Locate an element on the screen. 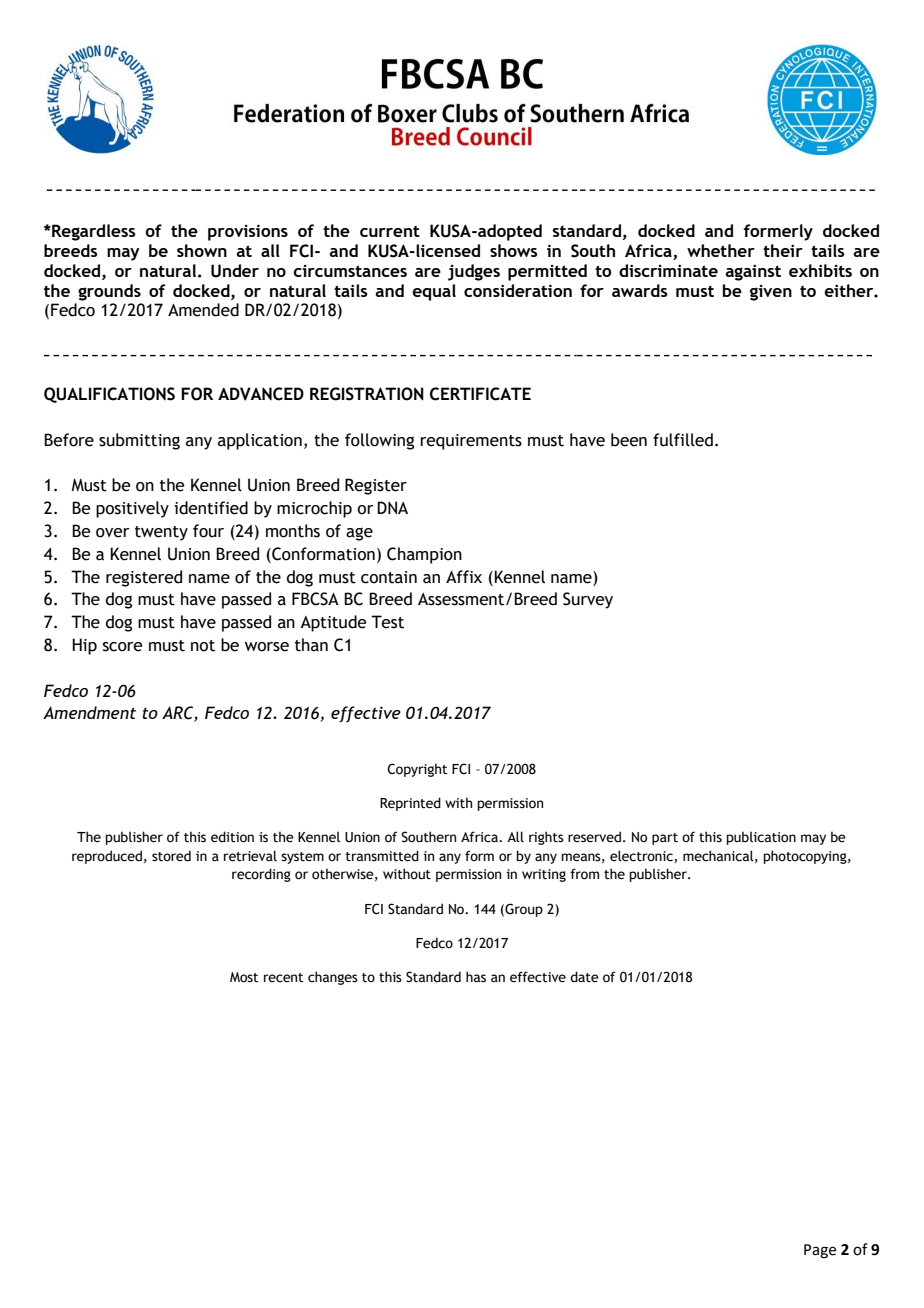 The height and width of the screenshot is (1308, 924). judges is located at coordinates (474, 272).
